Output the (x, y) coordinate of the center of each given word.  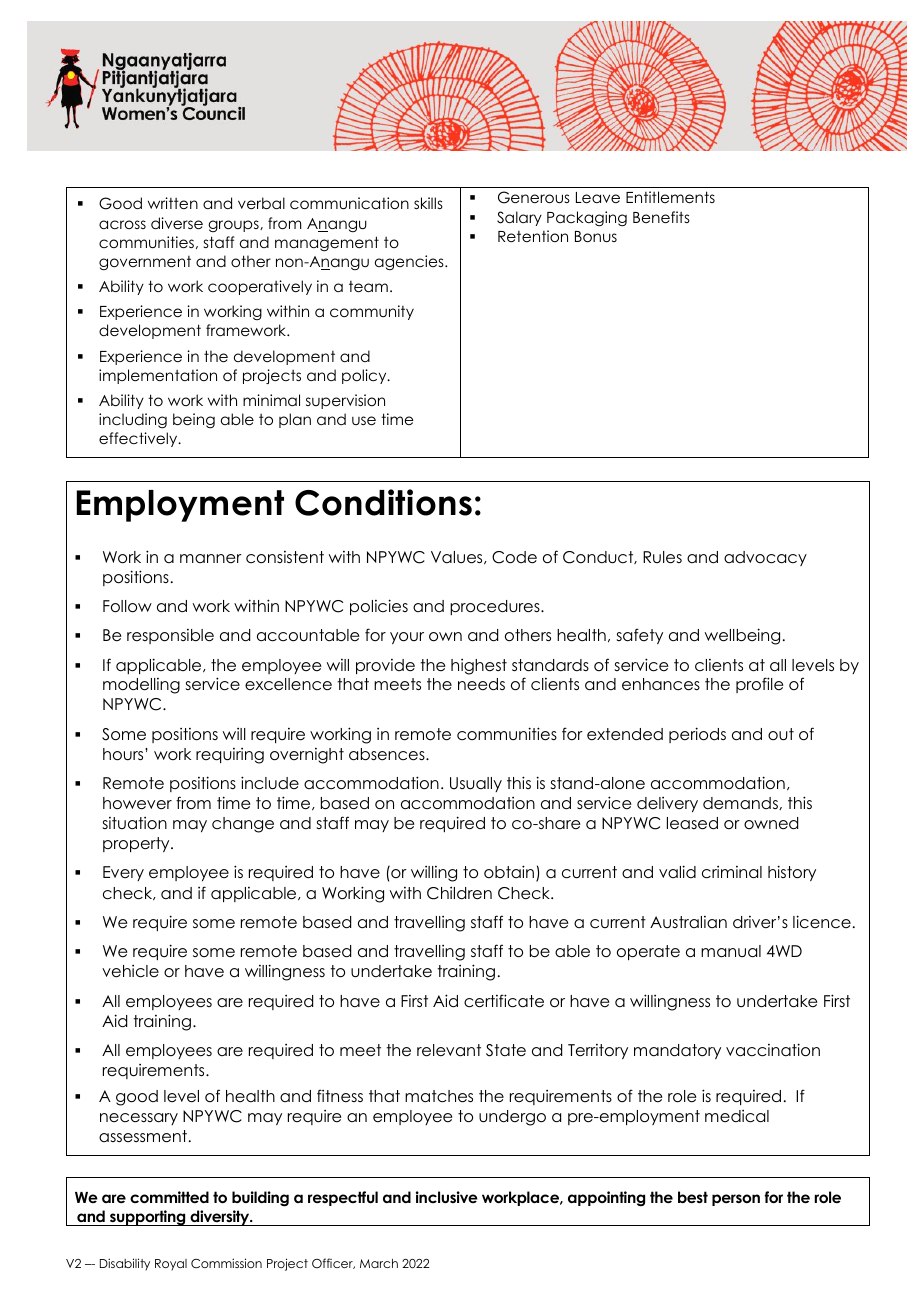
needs (481, 684)
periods (697, 735)
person (736, 1200)
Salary (519, 218)
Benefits (661, 217)
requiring (230, 756)
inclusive (447, 1197)
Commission (226, 1263)
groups (234, 226)
